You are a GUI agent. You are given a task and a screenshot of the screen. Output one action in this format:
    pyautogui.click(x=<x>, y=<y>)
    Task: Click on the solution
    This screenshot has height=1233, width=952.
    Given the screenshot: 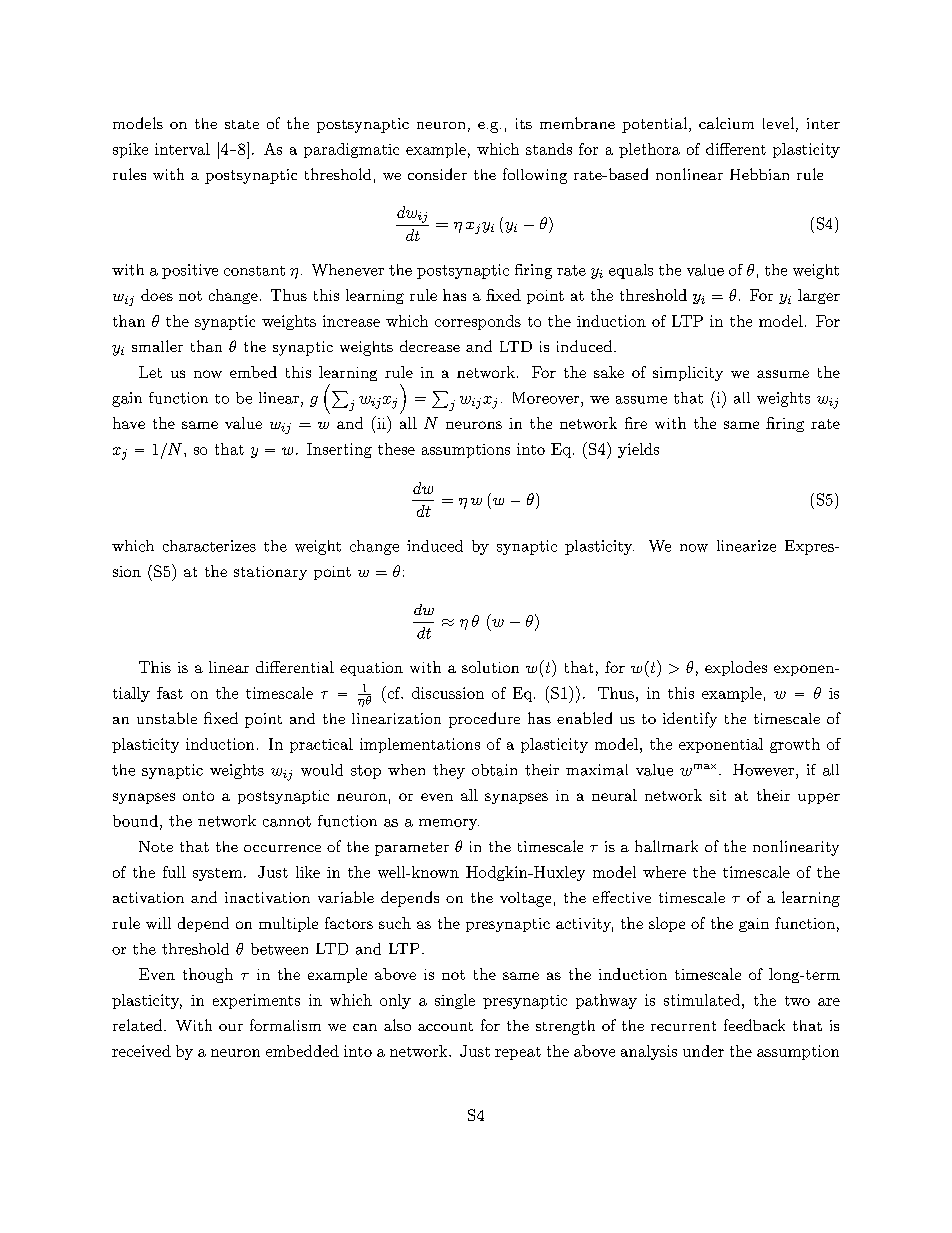 What is the action you would take?
    pyautogui.click(x=490, y=667)
